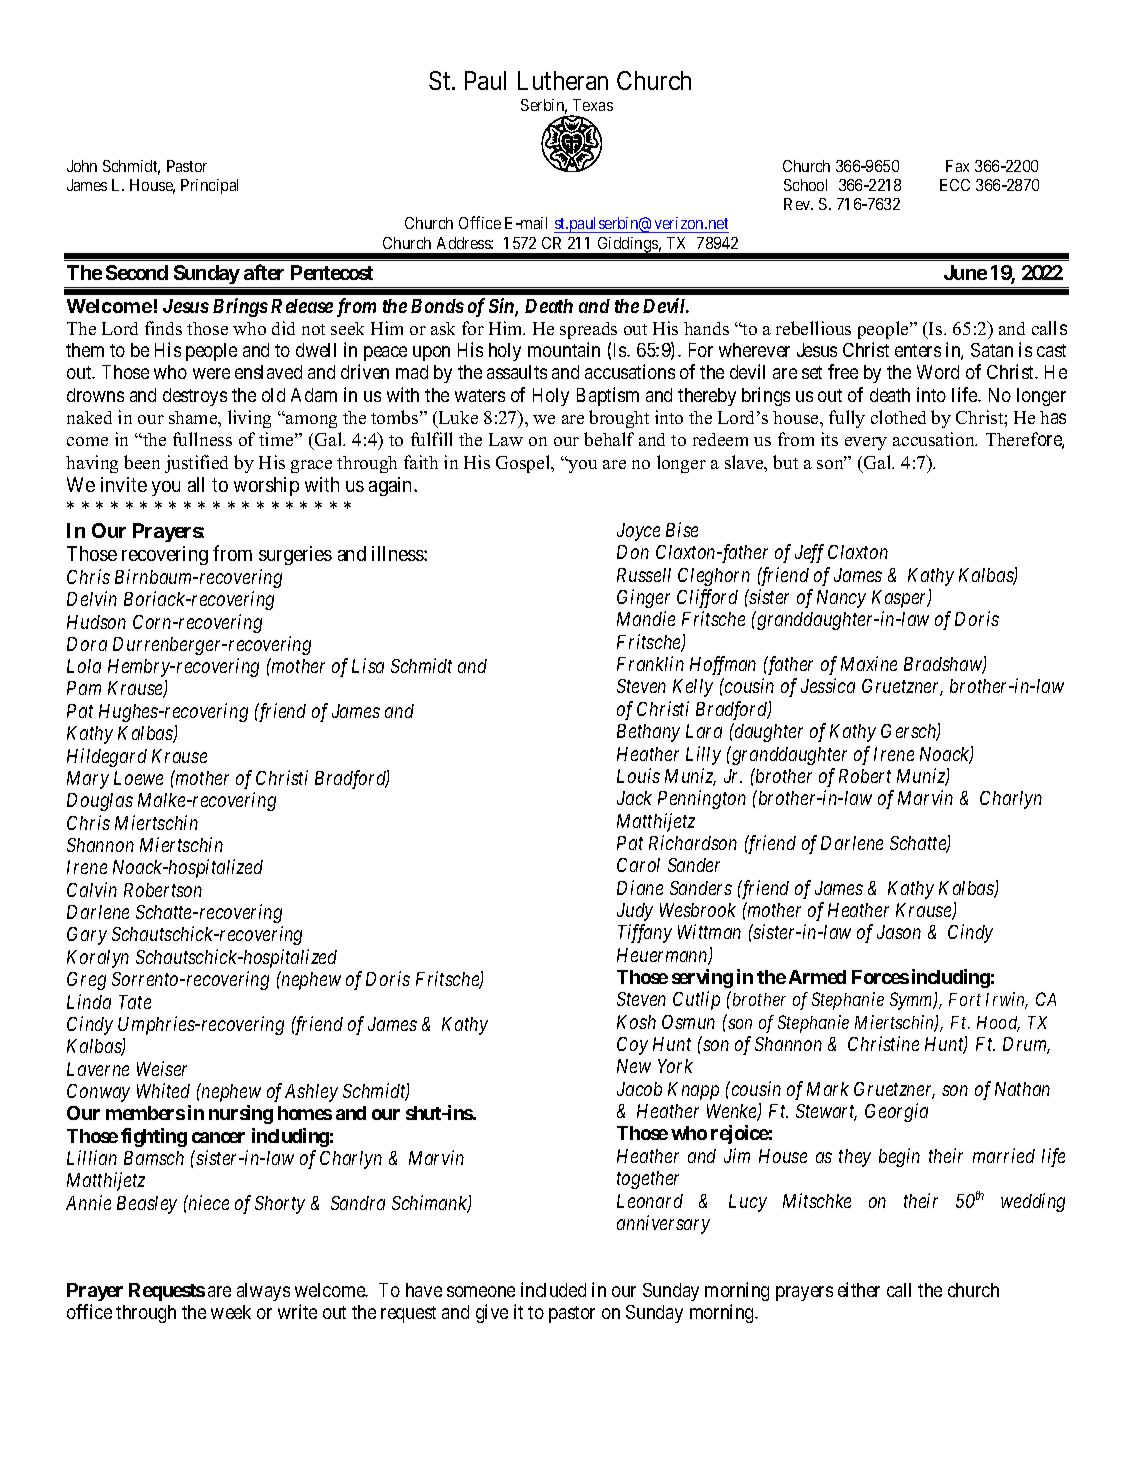 This image has width=1133, height=1466. I want to click on justified, so click(196, 464).
